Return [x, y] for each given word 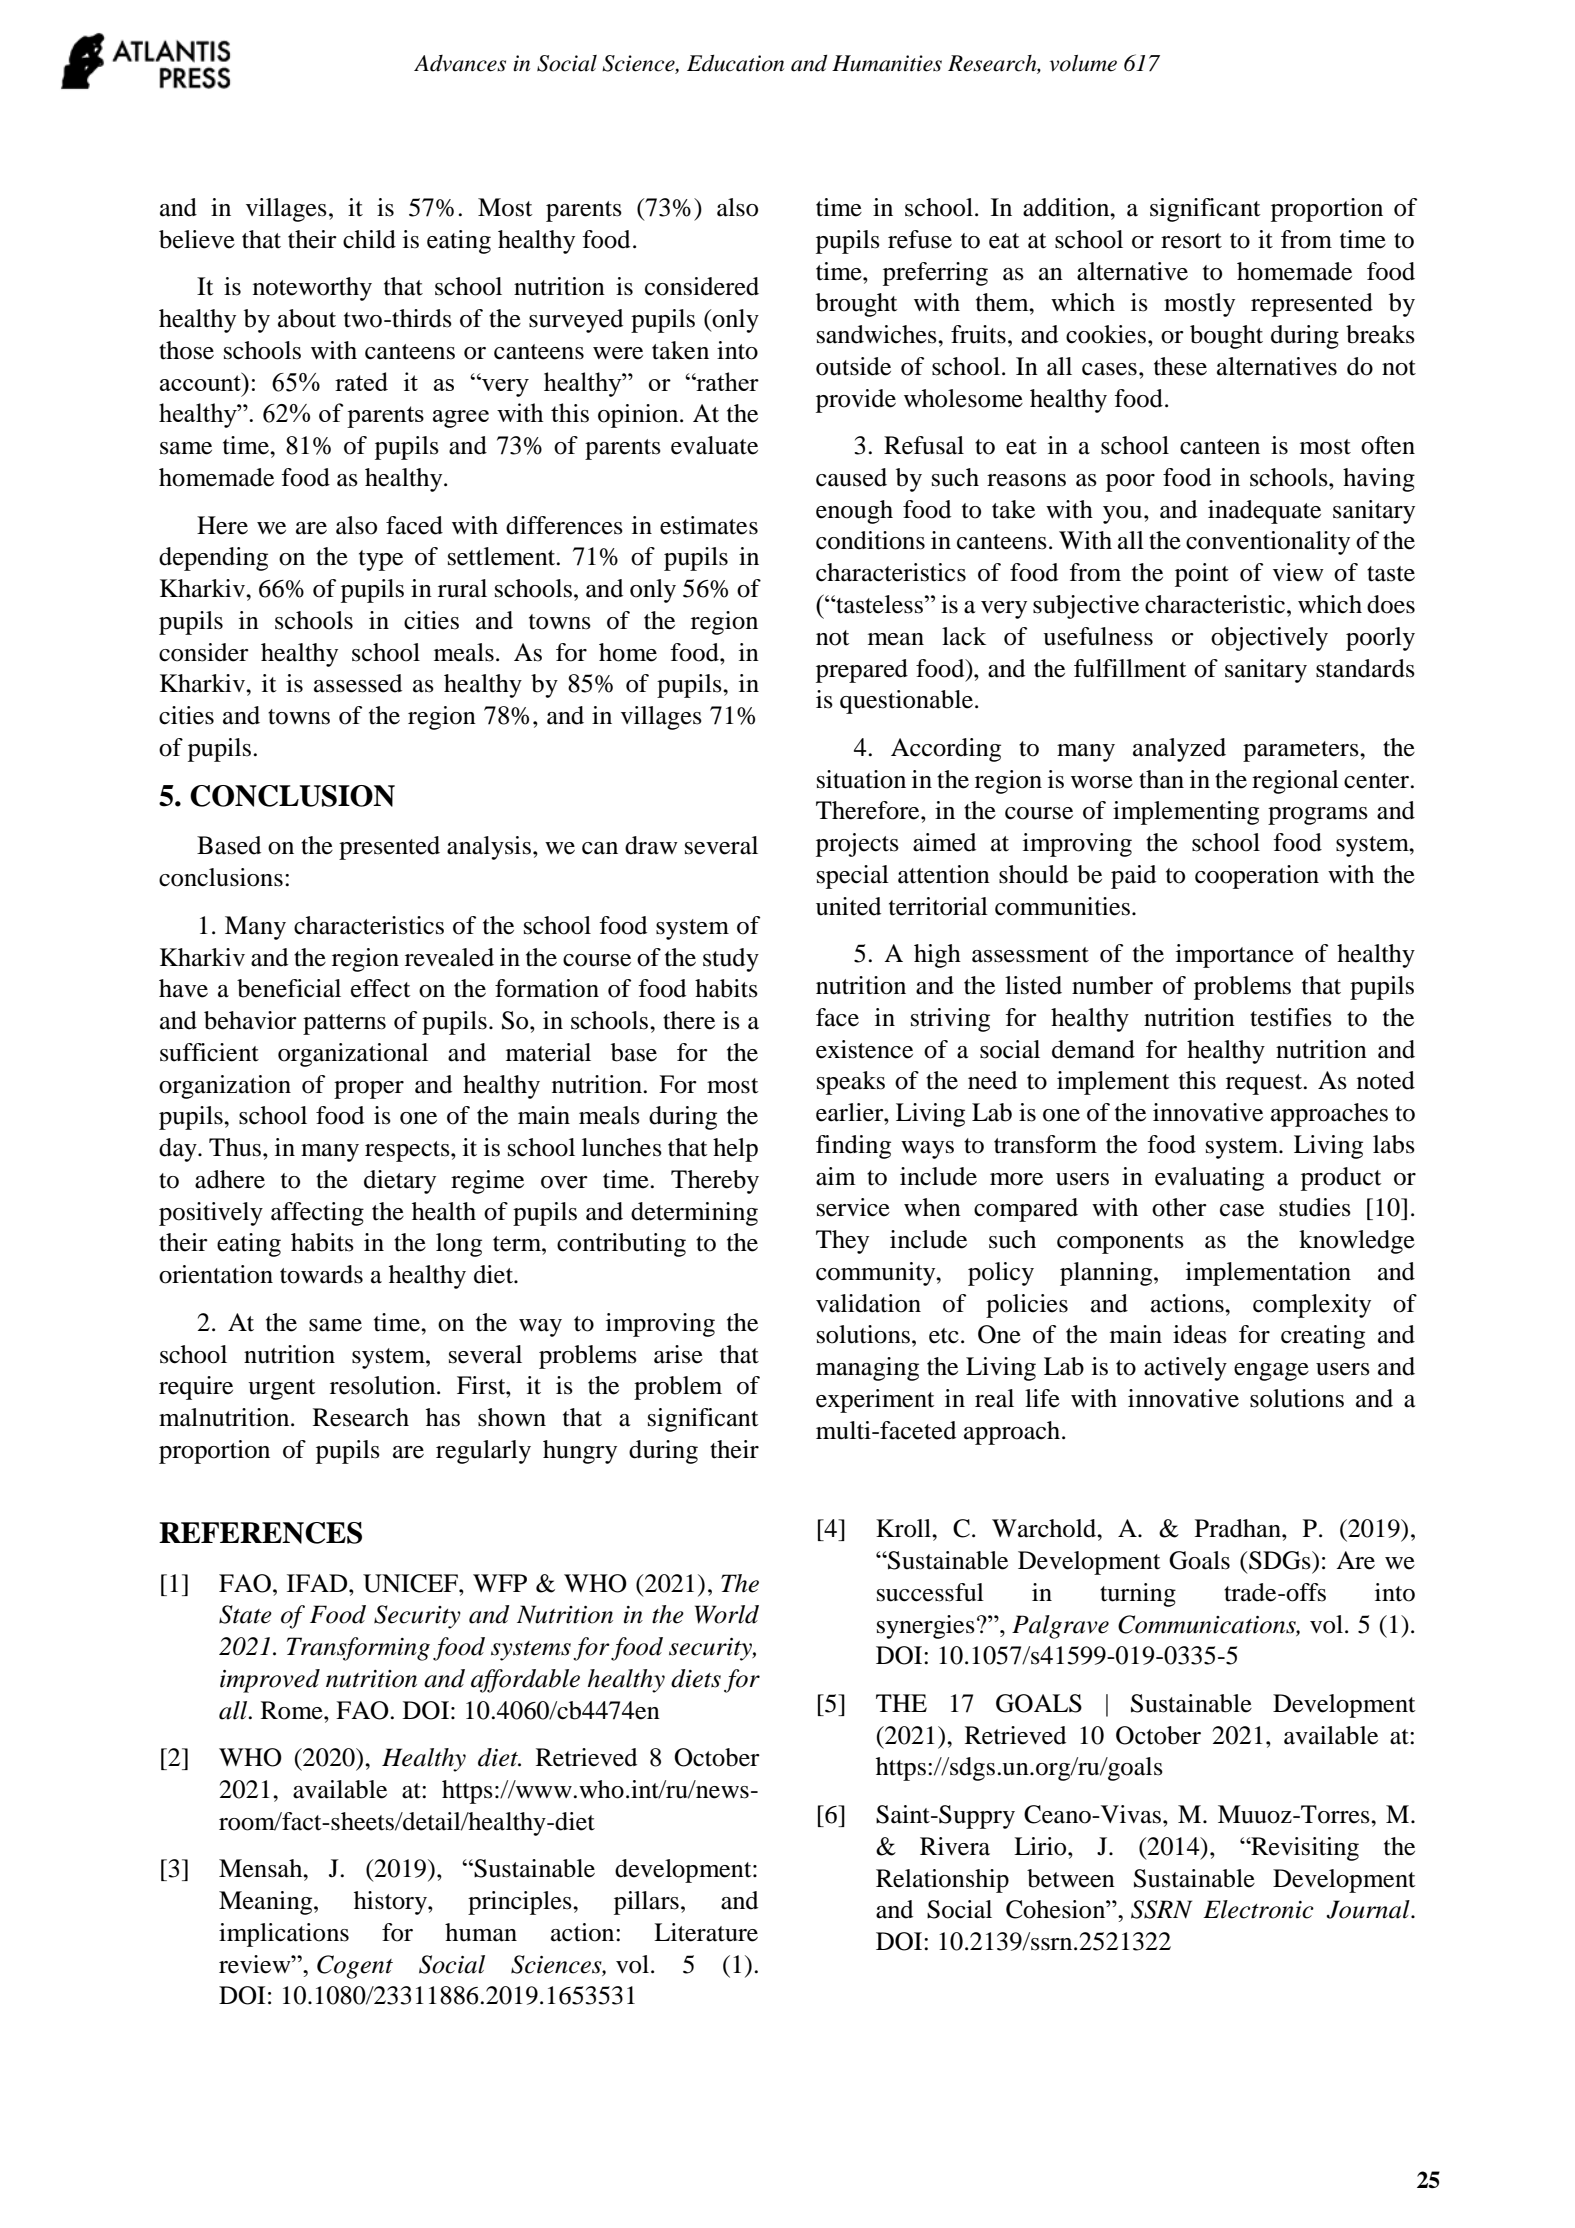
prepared [862, 671]
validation [868, 1303]
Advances [460, 63]
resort [1191, 241]
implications [284, 1935]
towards [321, 1274]
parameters [1302, 751]
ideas [1200, 1334]
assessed [358, 683]
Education [735, 63]
